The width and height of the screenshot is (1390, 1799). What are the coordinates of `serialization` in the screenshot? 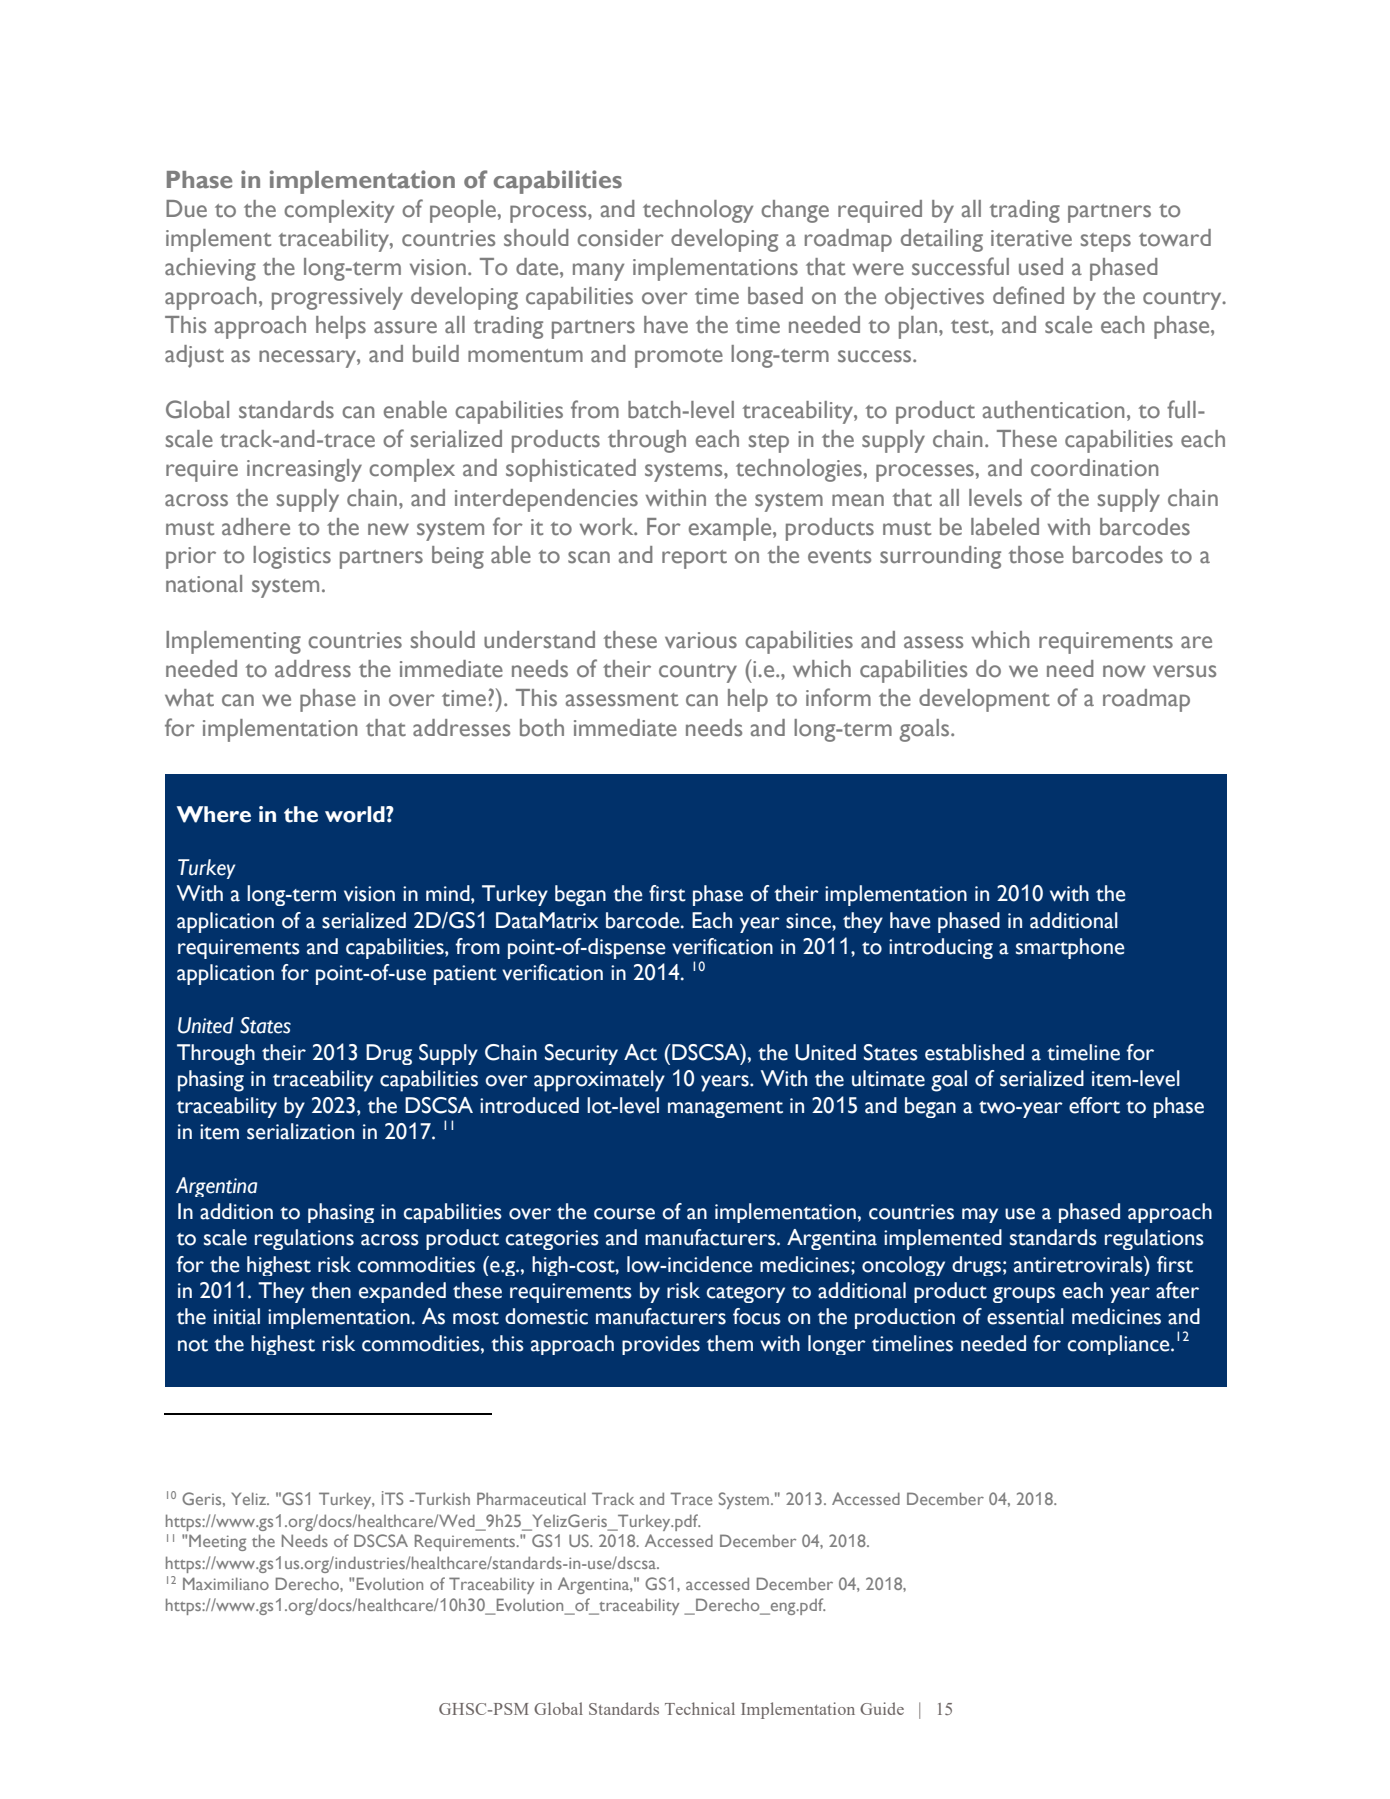 It's located at (300, 1131).
